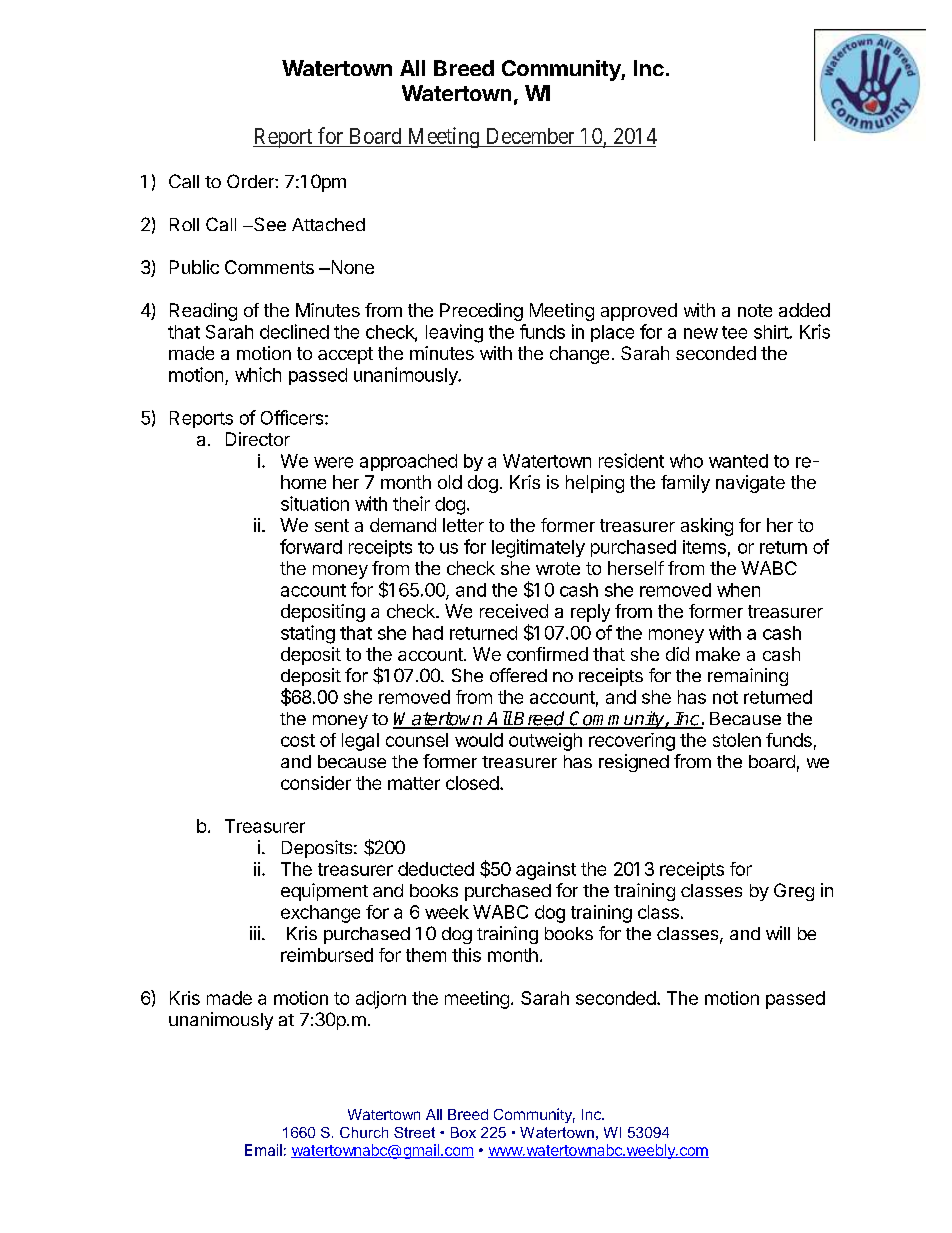  What do you see at coordinates (778, 933) in the image?
I see `will` at bounding box center [778, 933].
